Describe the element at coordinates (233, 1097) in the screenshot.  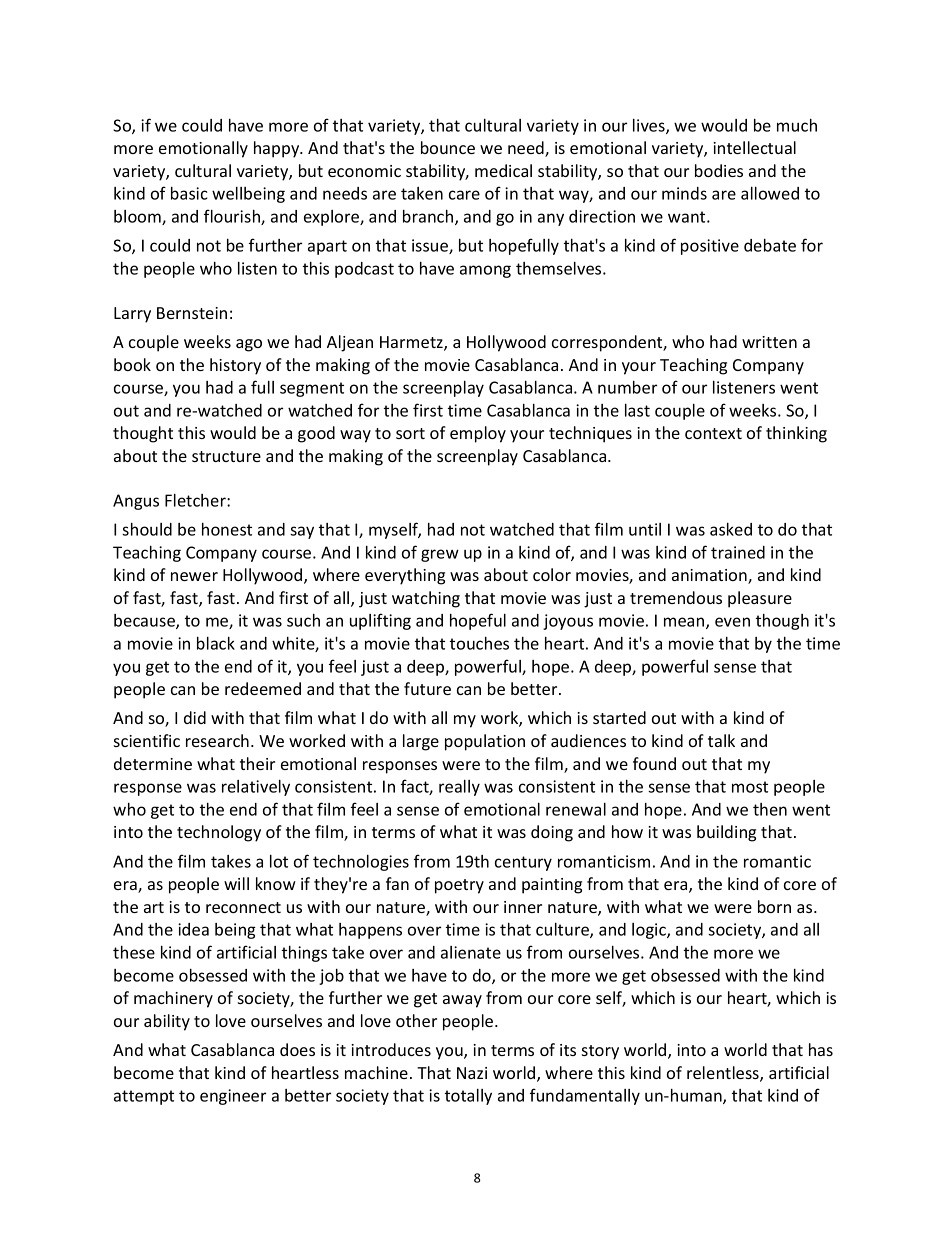
I see `engineer` at that location.
